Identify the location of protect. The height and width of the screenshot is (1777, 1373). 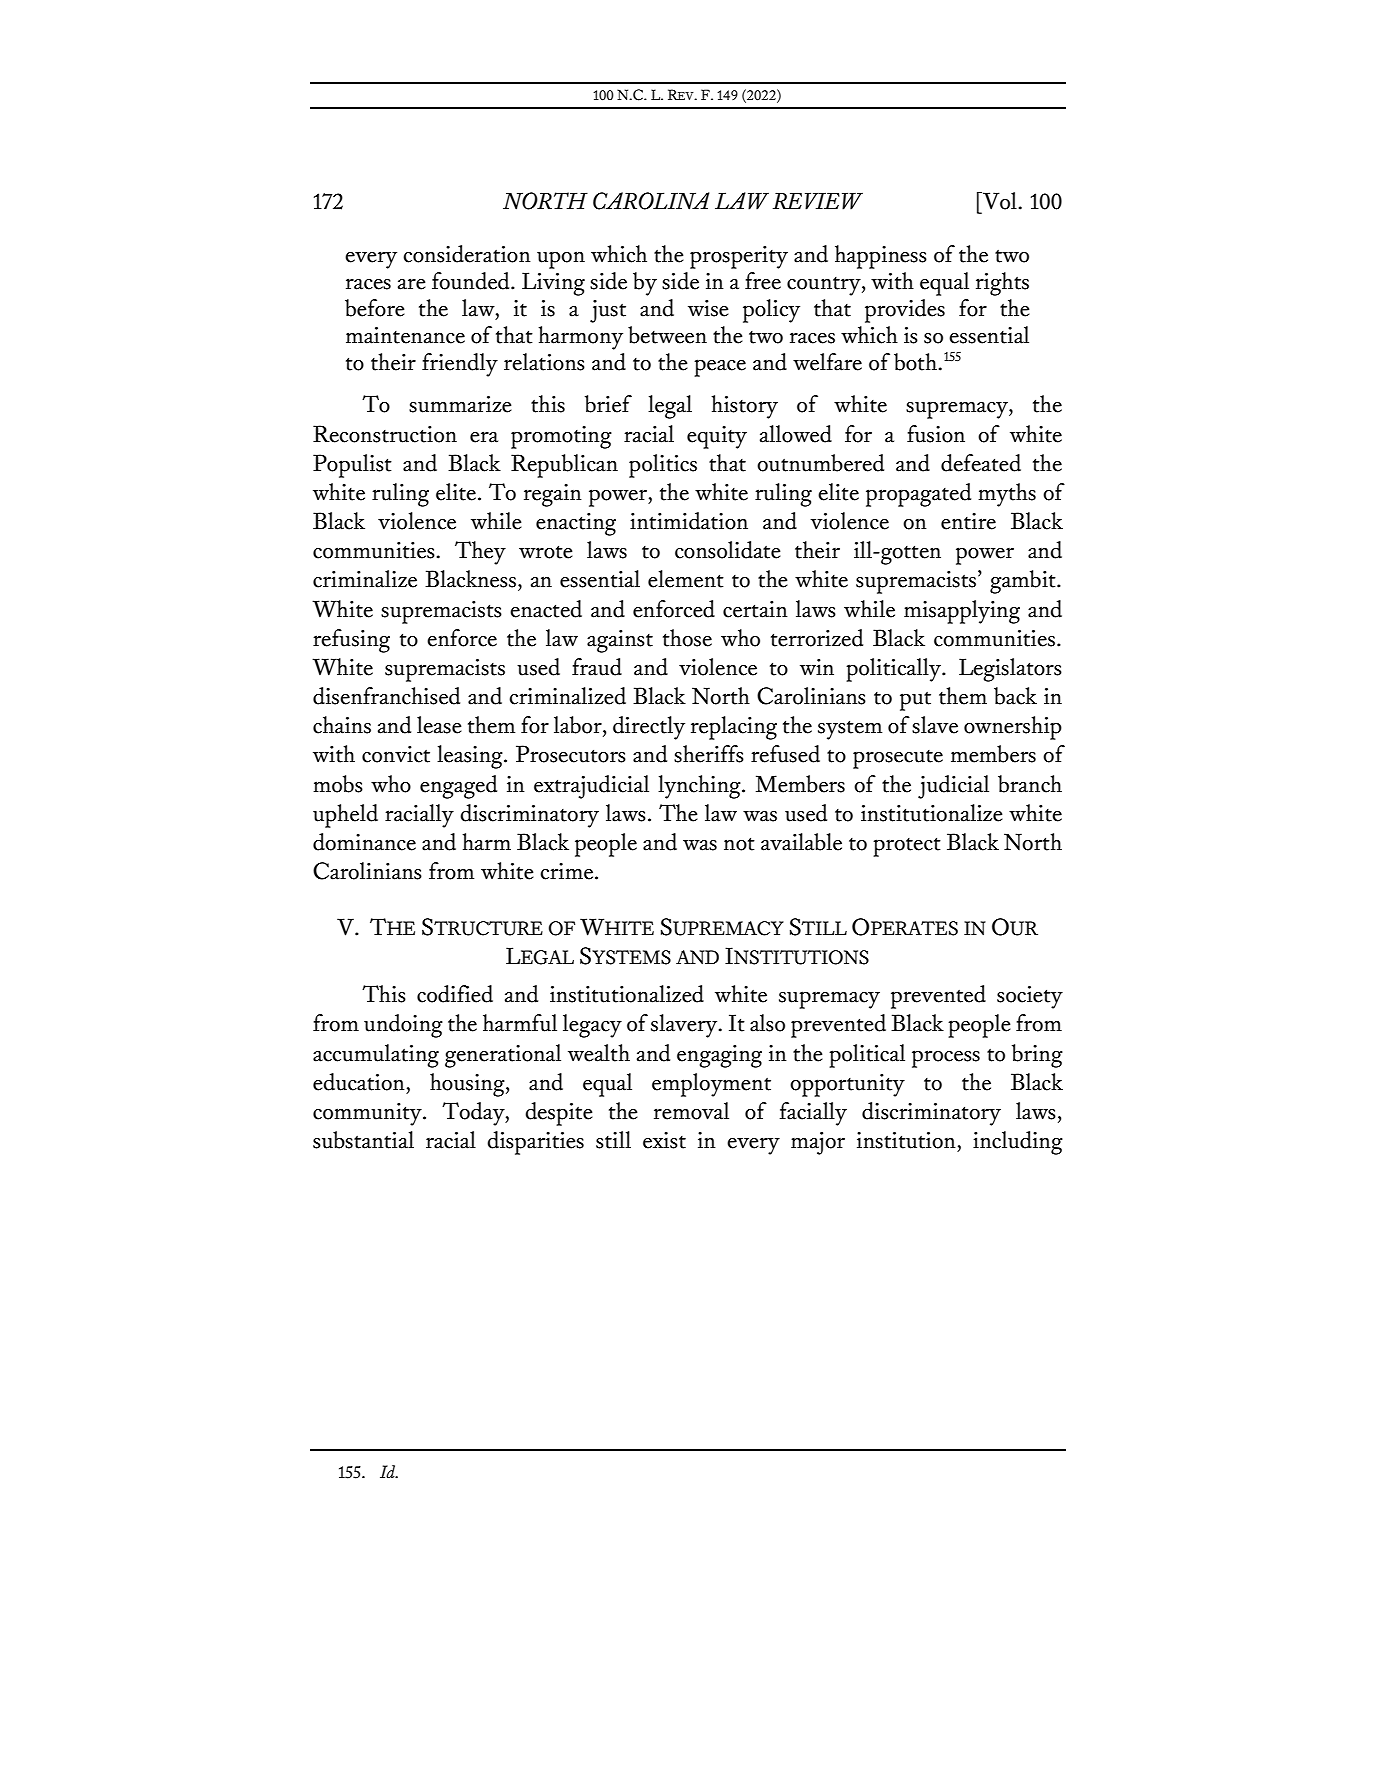
(907, 847).
